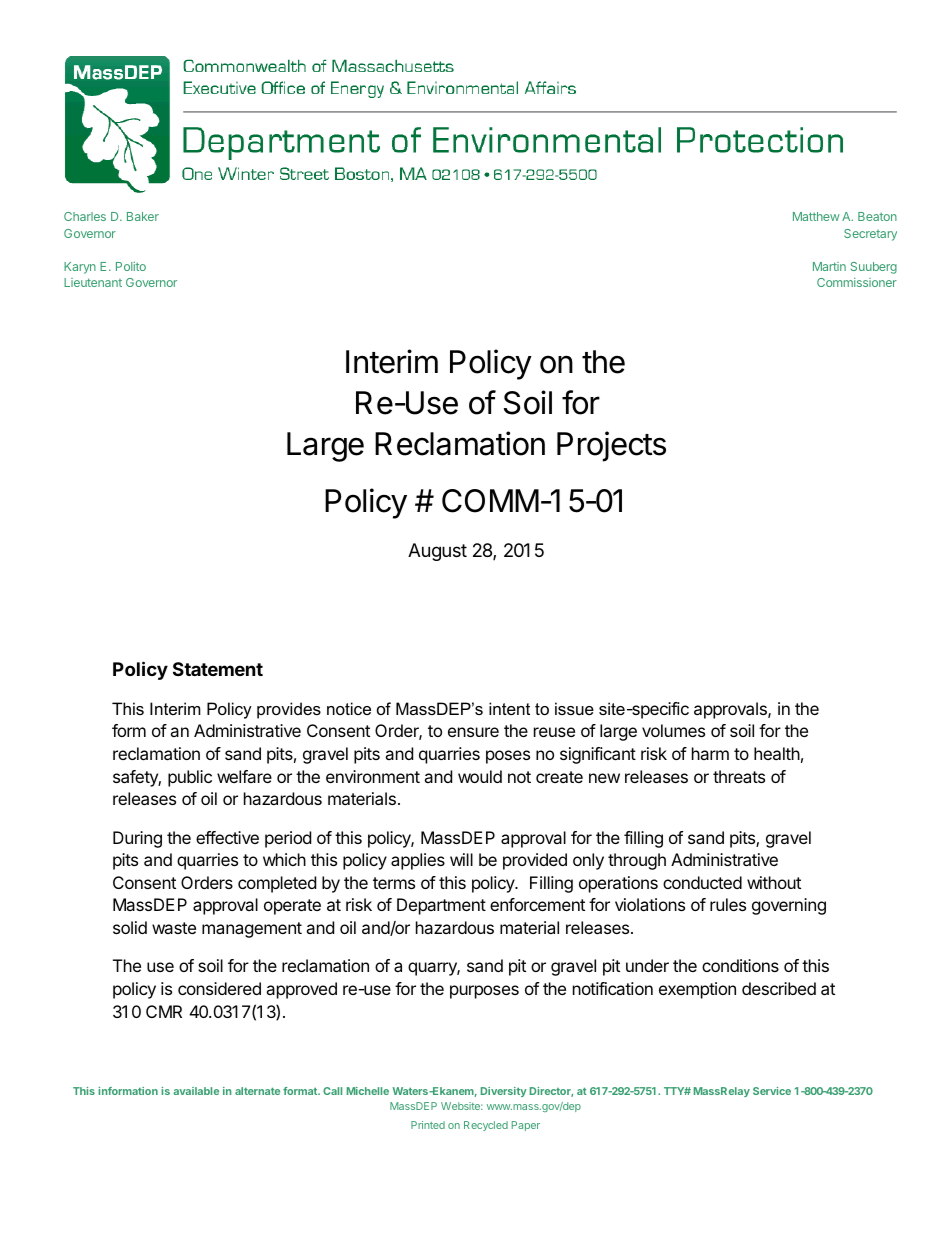  Describe the element at coordinates (816, 216) in the page. I see `Matthew` at that location.
